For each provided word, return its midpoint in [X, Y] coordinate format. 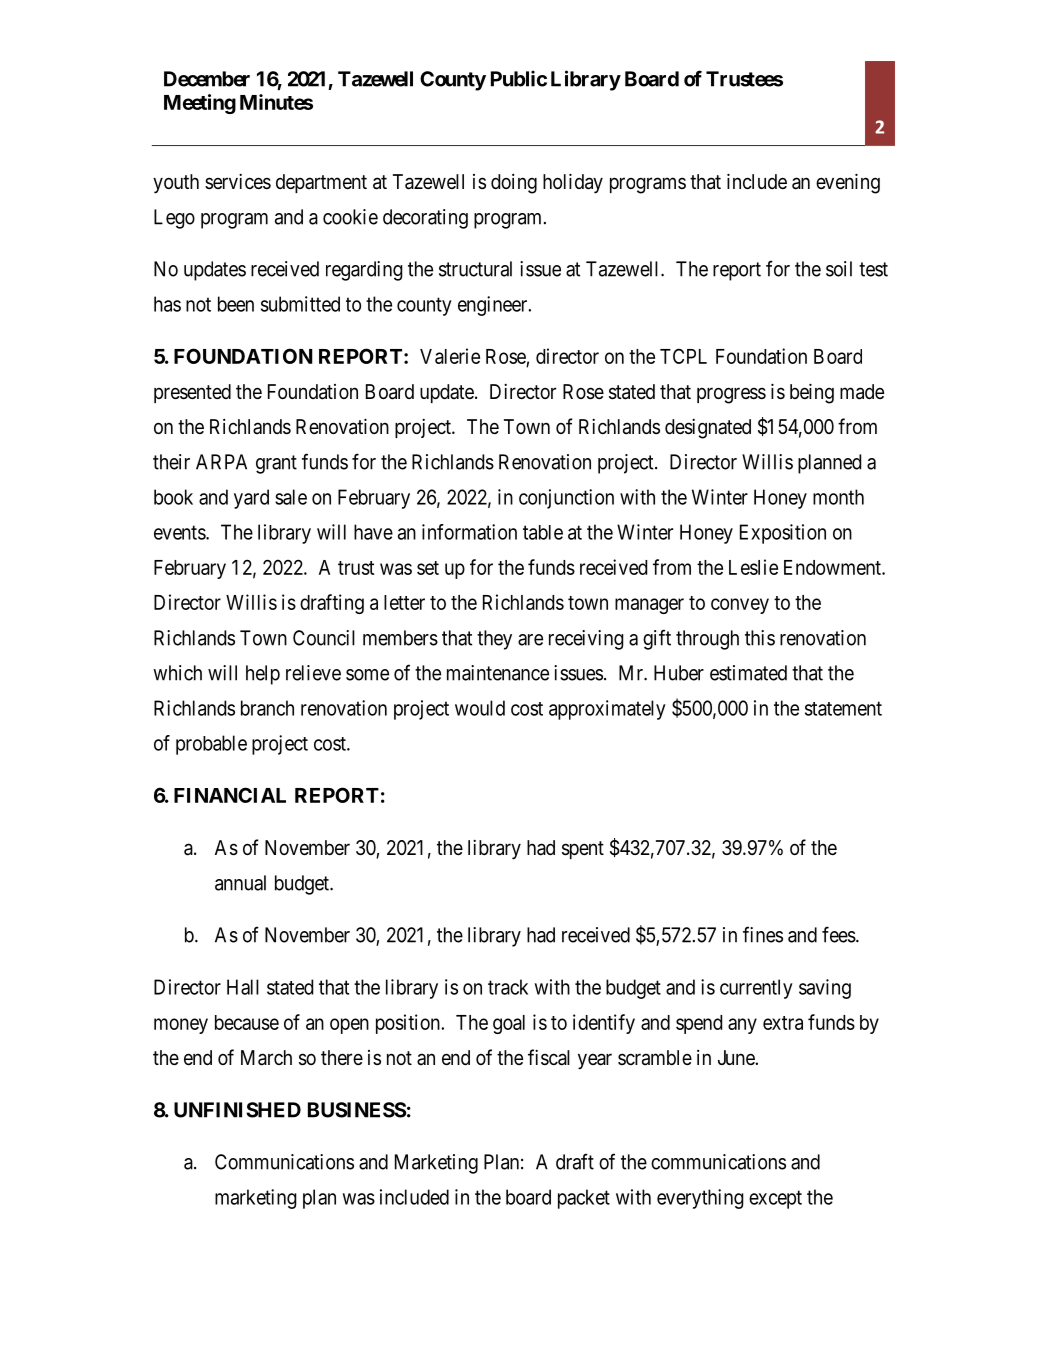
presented [192, 393]
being [812, 393]
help [263, 675]
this [760, 638]
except [775, 1199]
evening [848, 183]
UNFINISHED [237, 1110]
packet [584, 1199]
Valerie [450, 356]
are [530, 640]
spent [583, 850]
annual [240, 883]
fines [763, 934]
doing [514, 184]
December [207, 79]
